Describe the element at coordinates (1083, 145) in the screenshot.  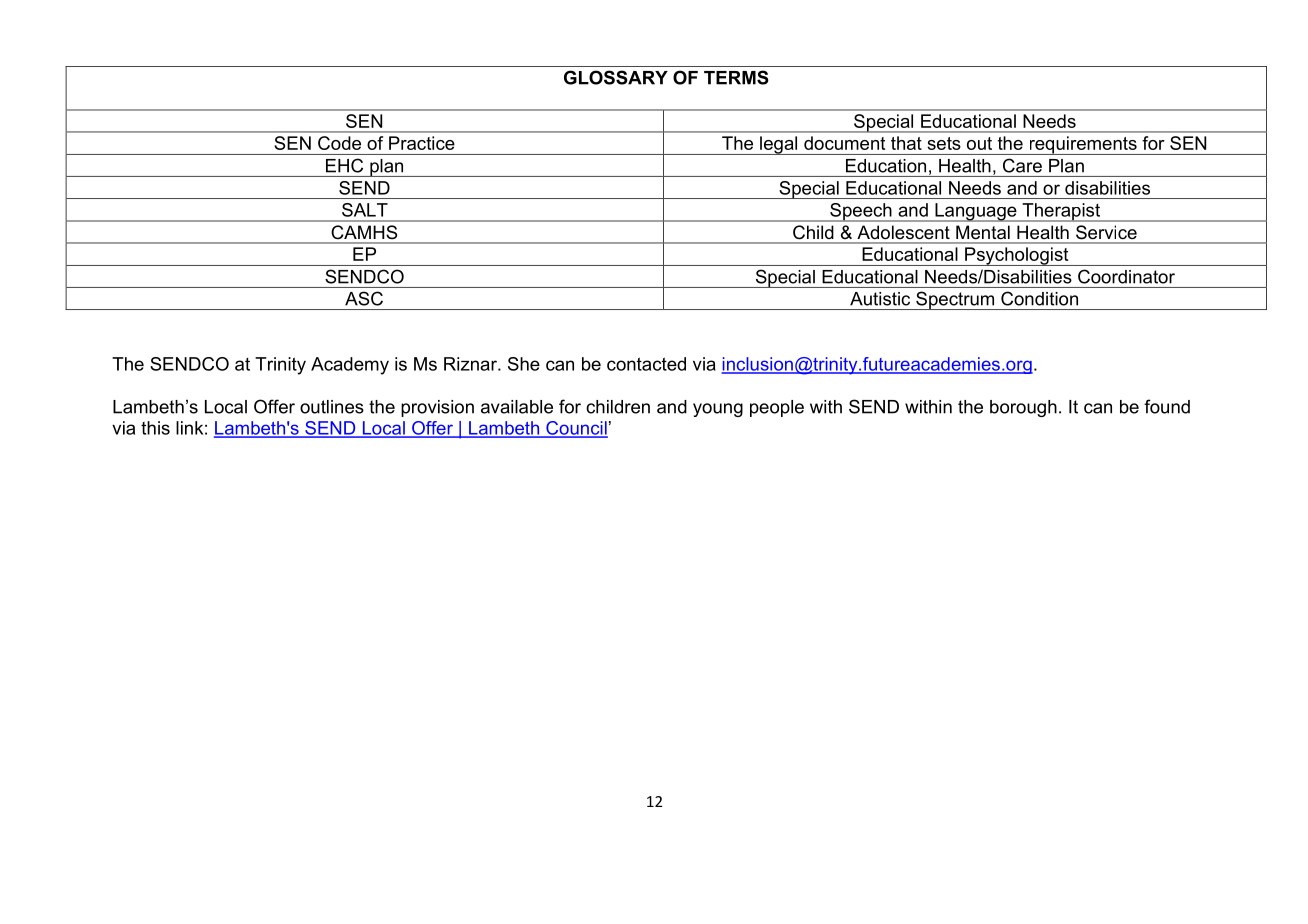
I see `requirements` at that location.
